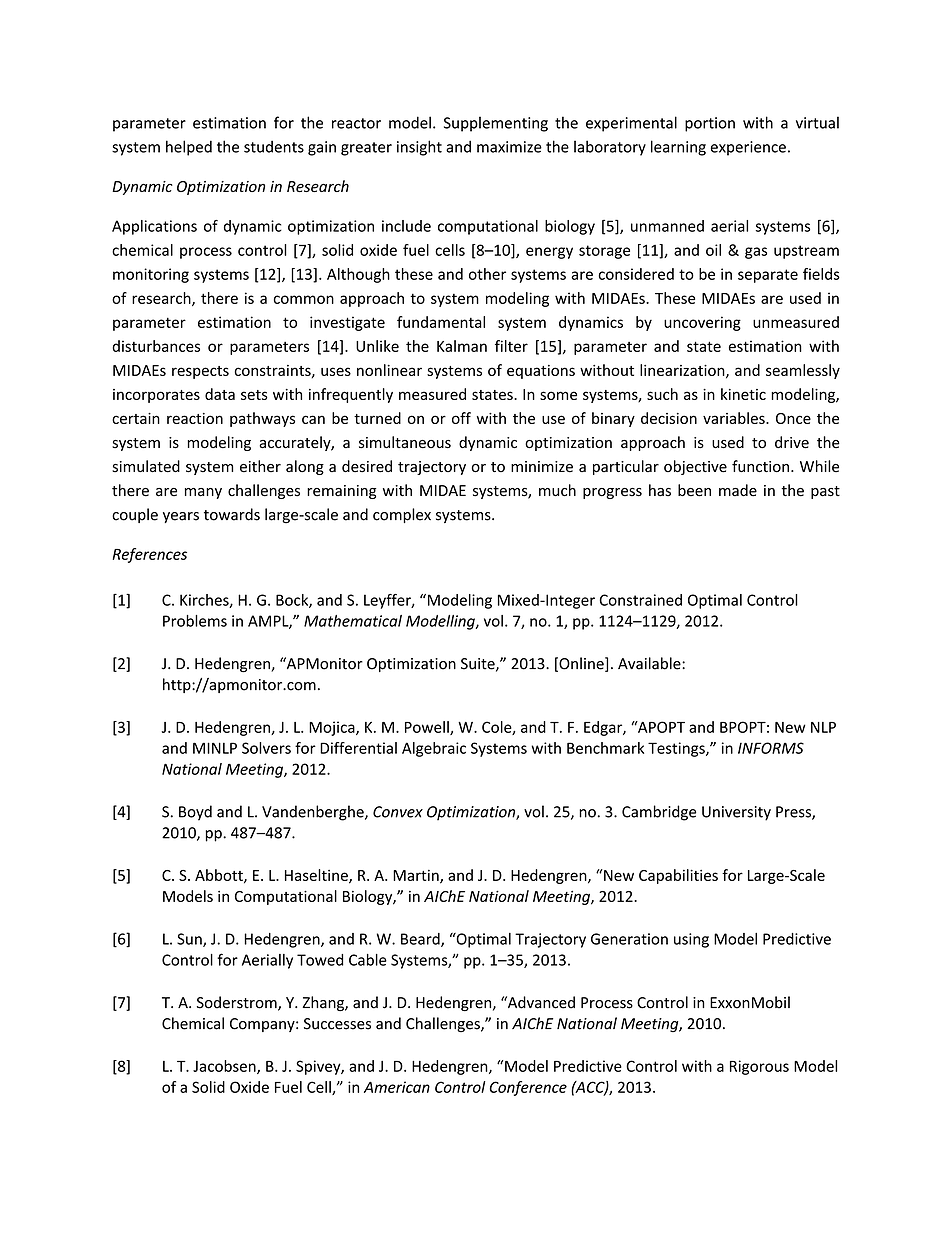  What do you see at coordinates (225, 1067) in the page?
I see `Jacobsen` at bounding box center [225, 1067].
